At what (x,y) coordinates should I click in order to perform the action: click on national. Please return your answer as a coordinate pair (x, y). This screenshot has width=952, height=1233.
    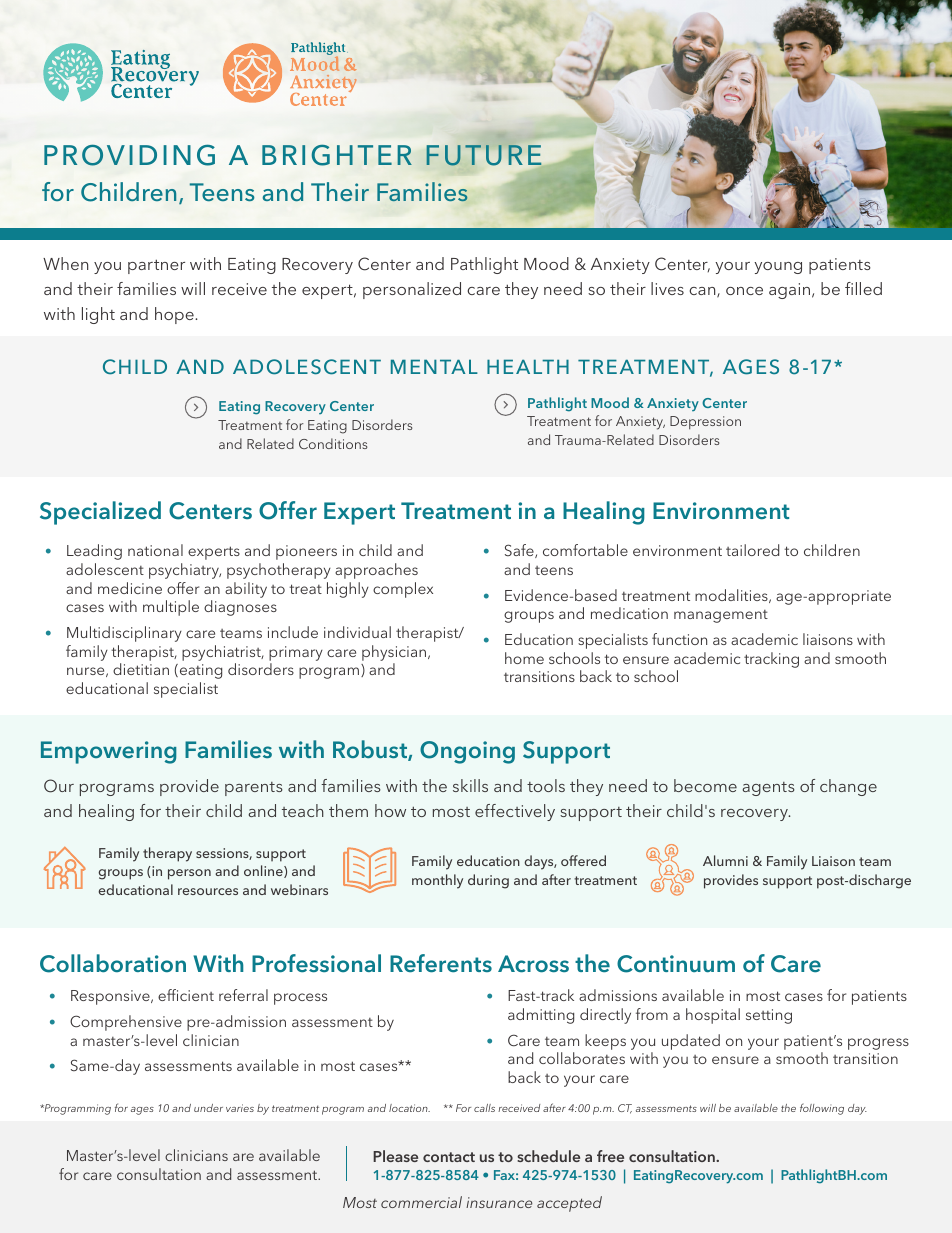
    Looking at the image, I should click on (155, 550).
